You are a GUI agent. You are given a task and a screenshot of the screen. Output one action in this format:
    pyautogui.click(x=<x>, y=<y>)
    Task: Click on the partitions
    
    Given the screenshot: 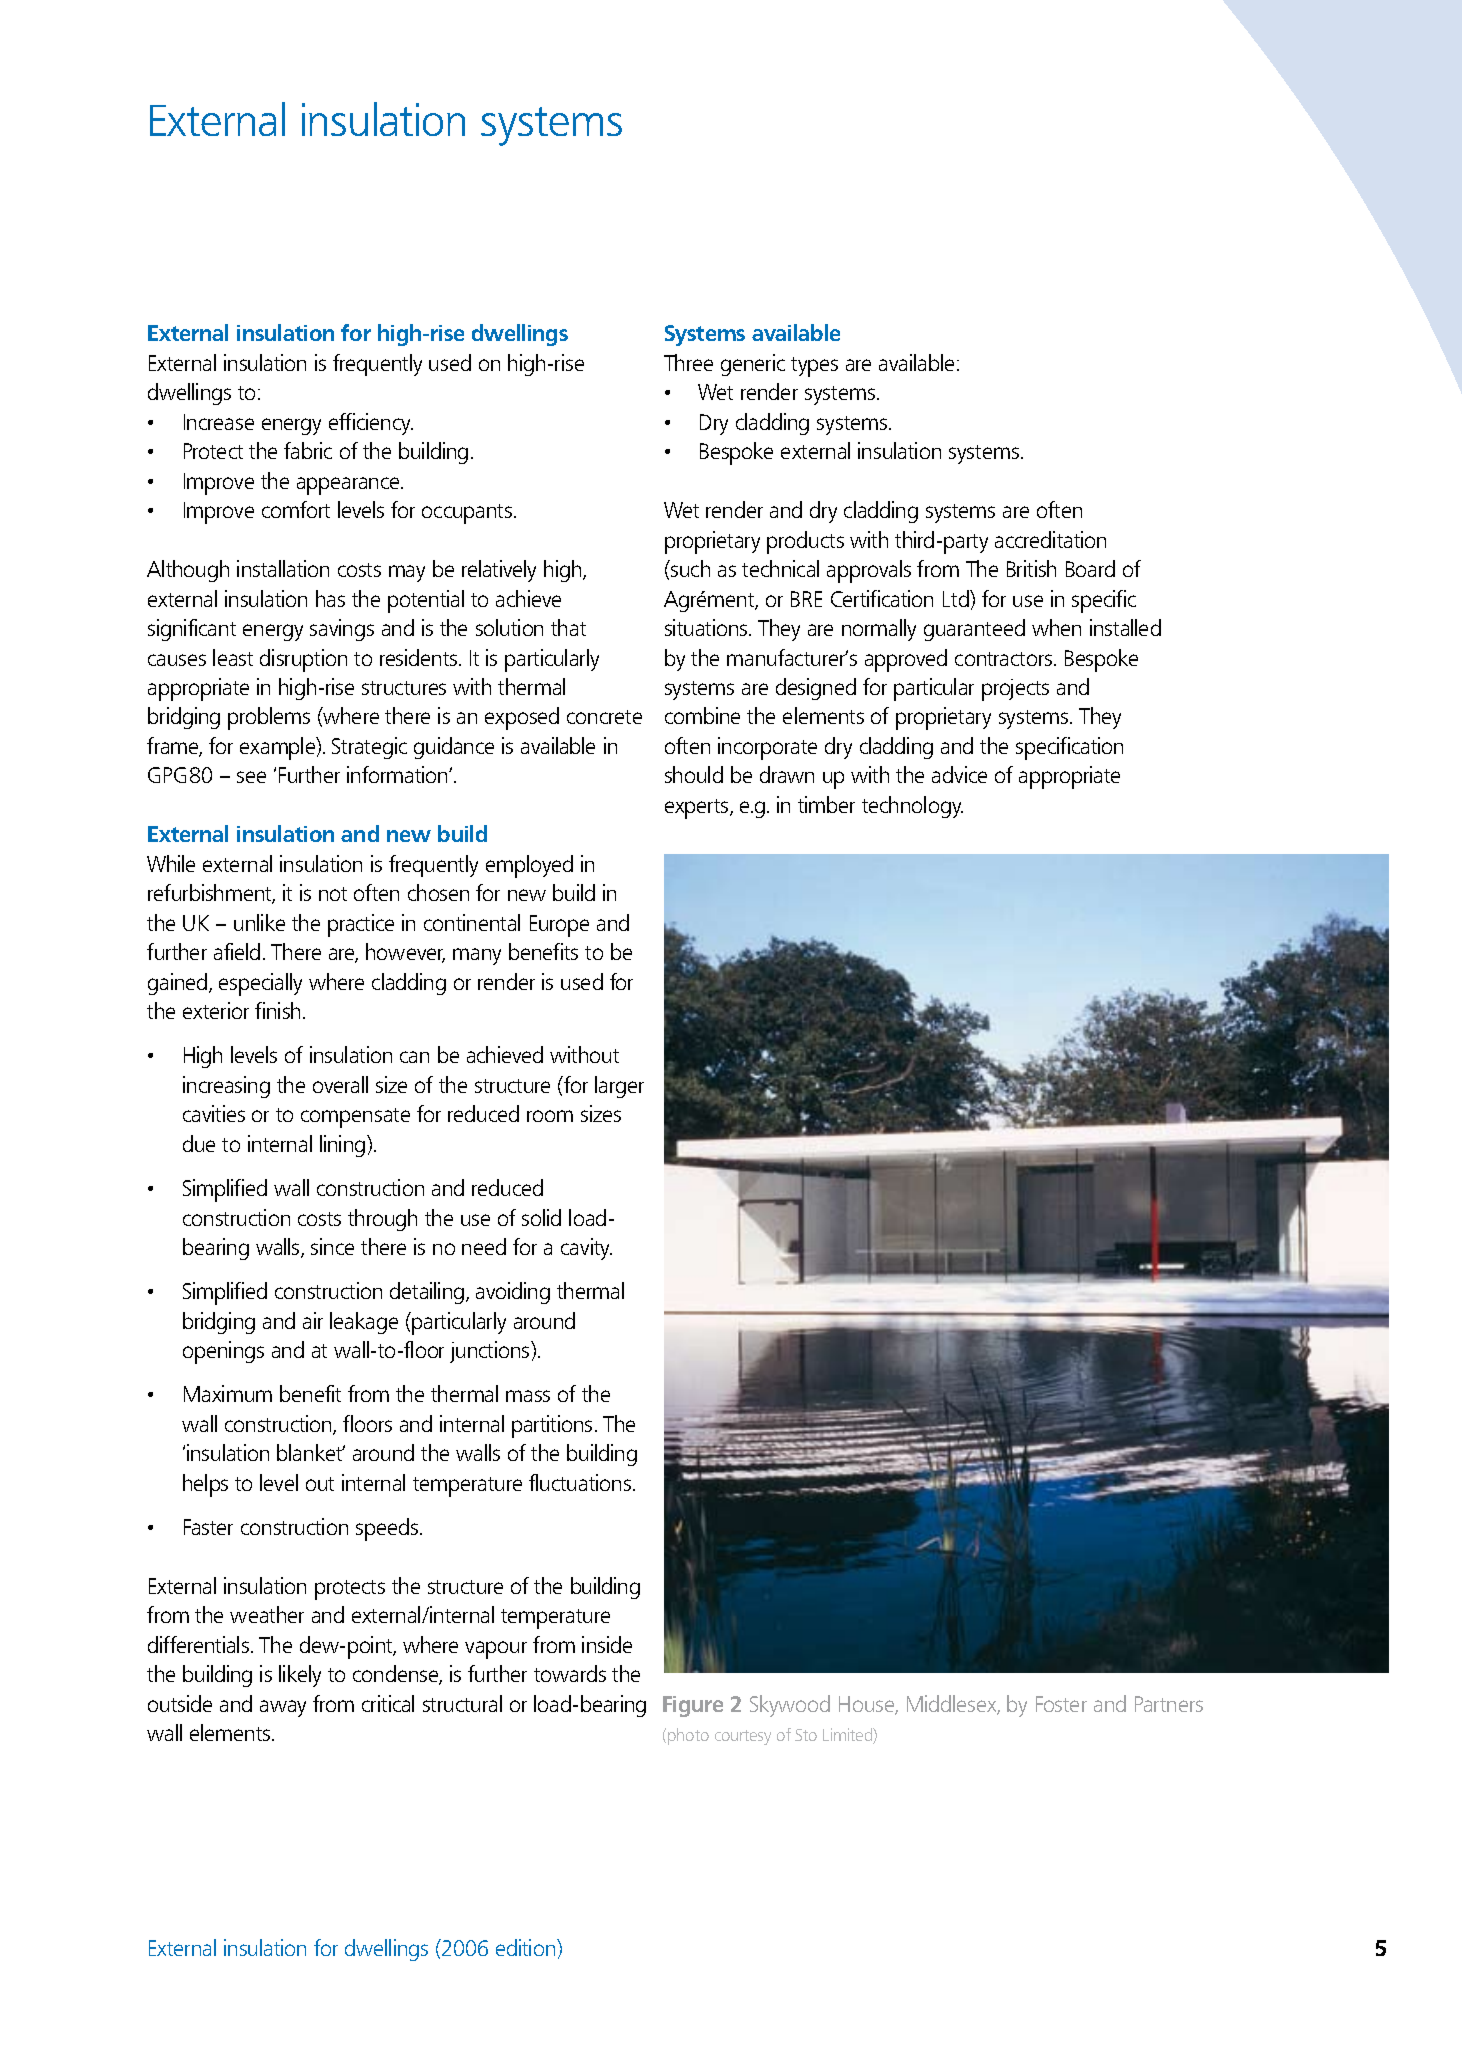 What is the action you would take?
    pyautogui.click(x=552, y=1426)
